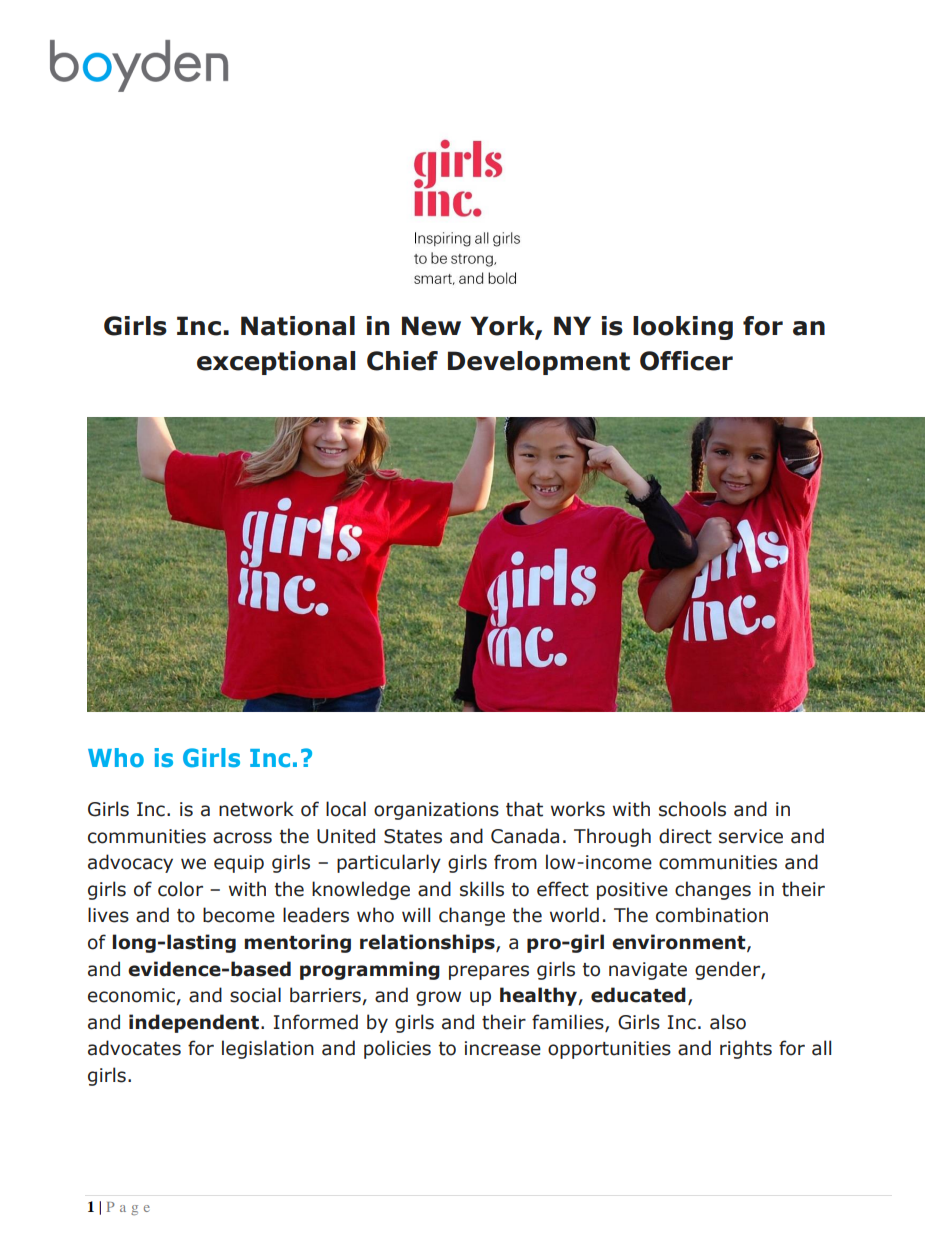  Describe the element at coordinates (686, 361) in the document. I see `Officer` at that location.
